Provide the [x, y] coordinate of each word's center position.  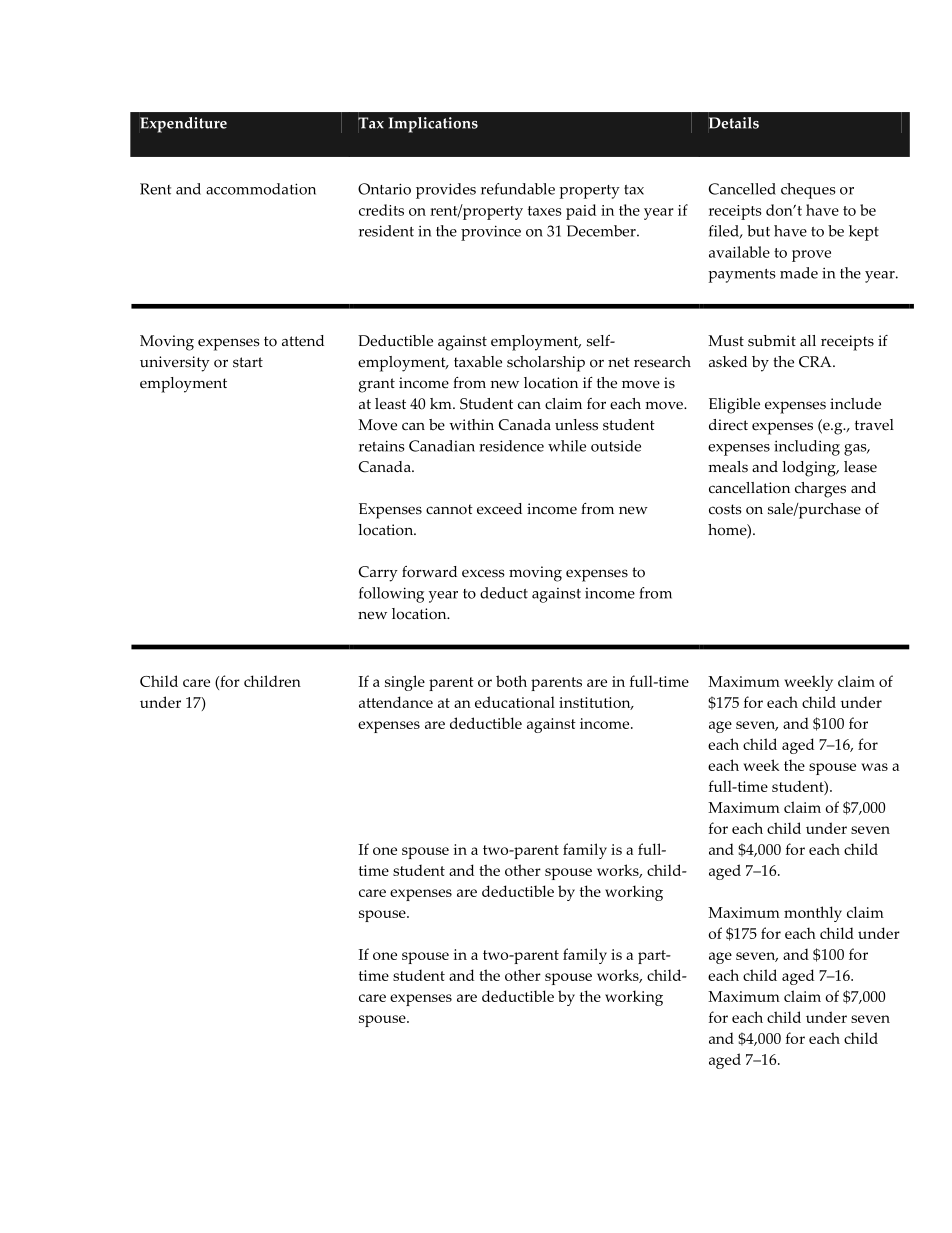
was [874, 767]
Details [733, 123]
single [405, 683]
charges [820, 490]
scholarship [546, 364]
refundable [518, 189]
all [808, 340]
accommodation [261, 189]
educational [515, 702]
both [511, 681]
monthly [813, 914]
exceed [499, 509]
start [248, 362]
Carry [378, 574]
